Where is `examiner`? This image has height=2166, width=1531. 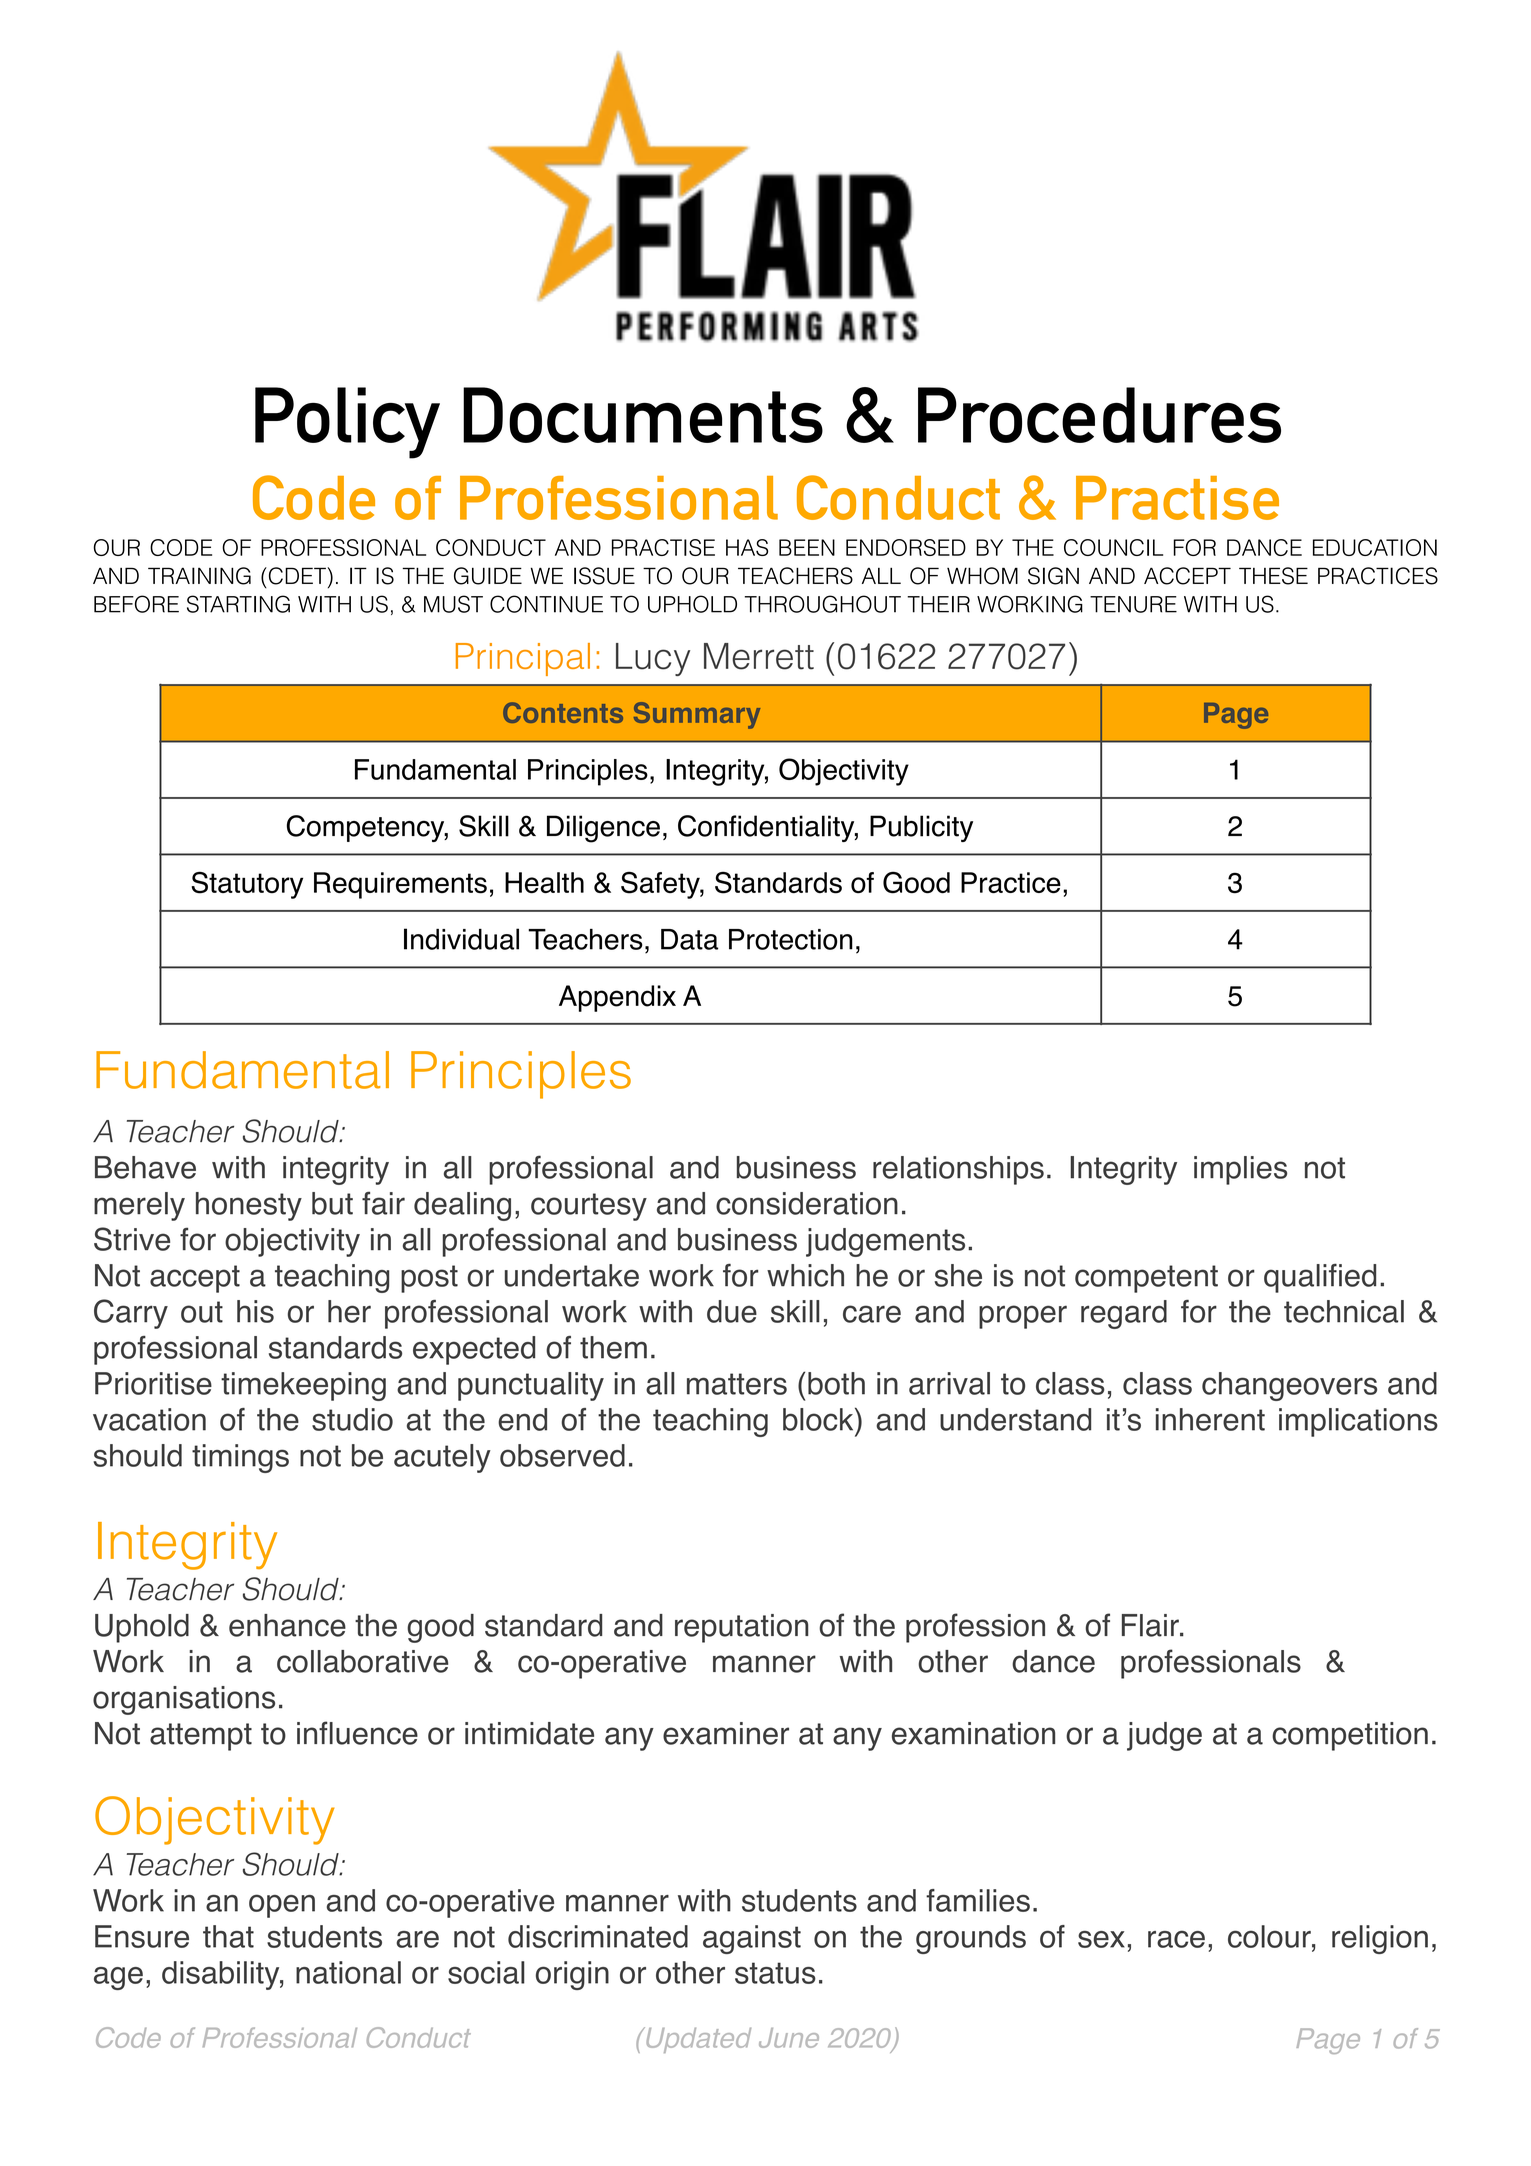 examiner is located at coordinates (726, 1733).
